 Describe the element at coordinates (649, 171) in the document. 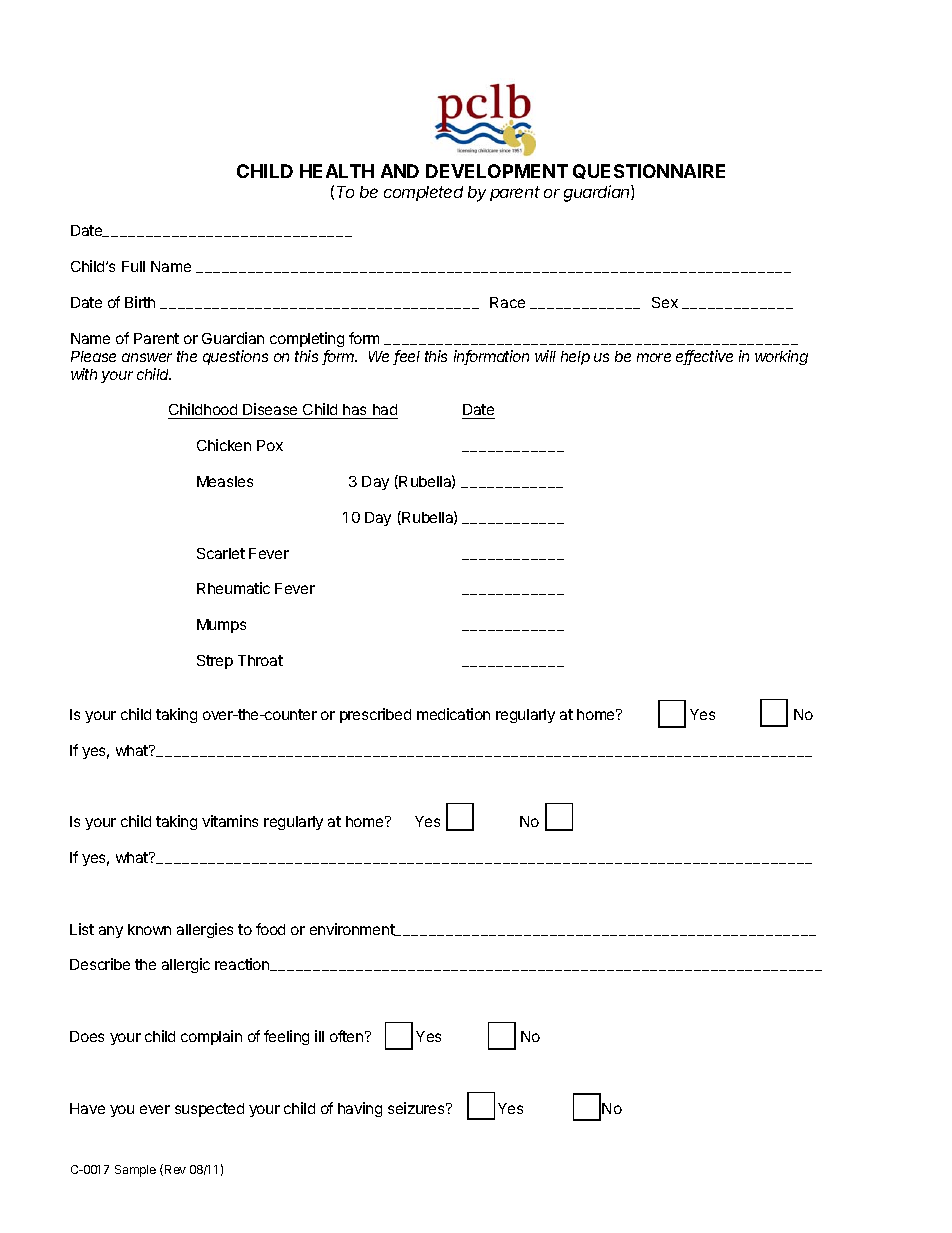

I see `QUESTIONNAIRE` at that location.
